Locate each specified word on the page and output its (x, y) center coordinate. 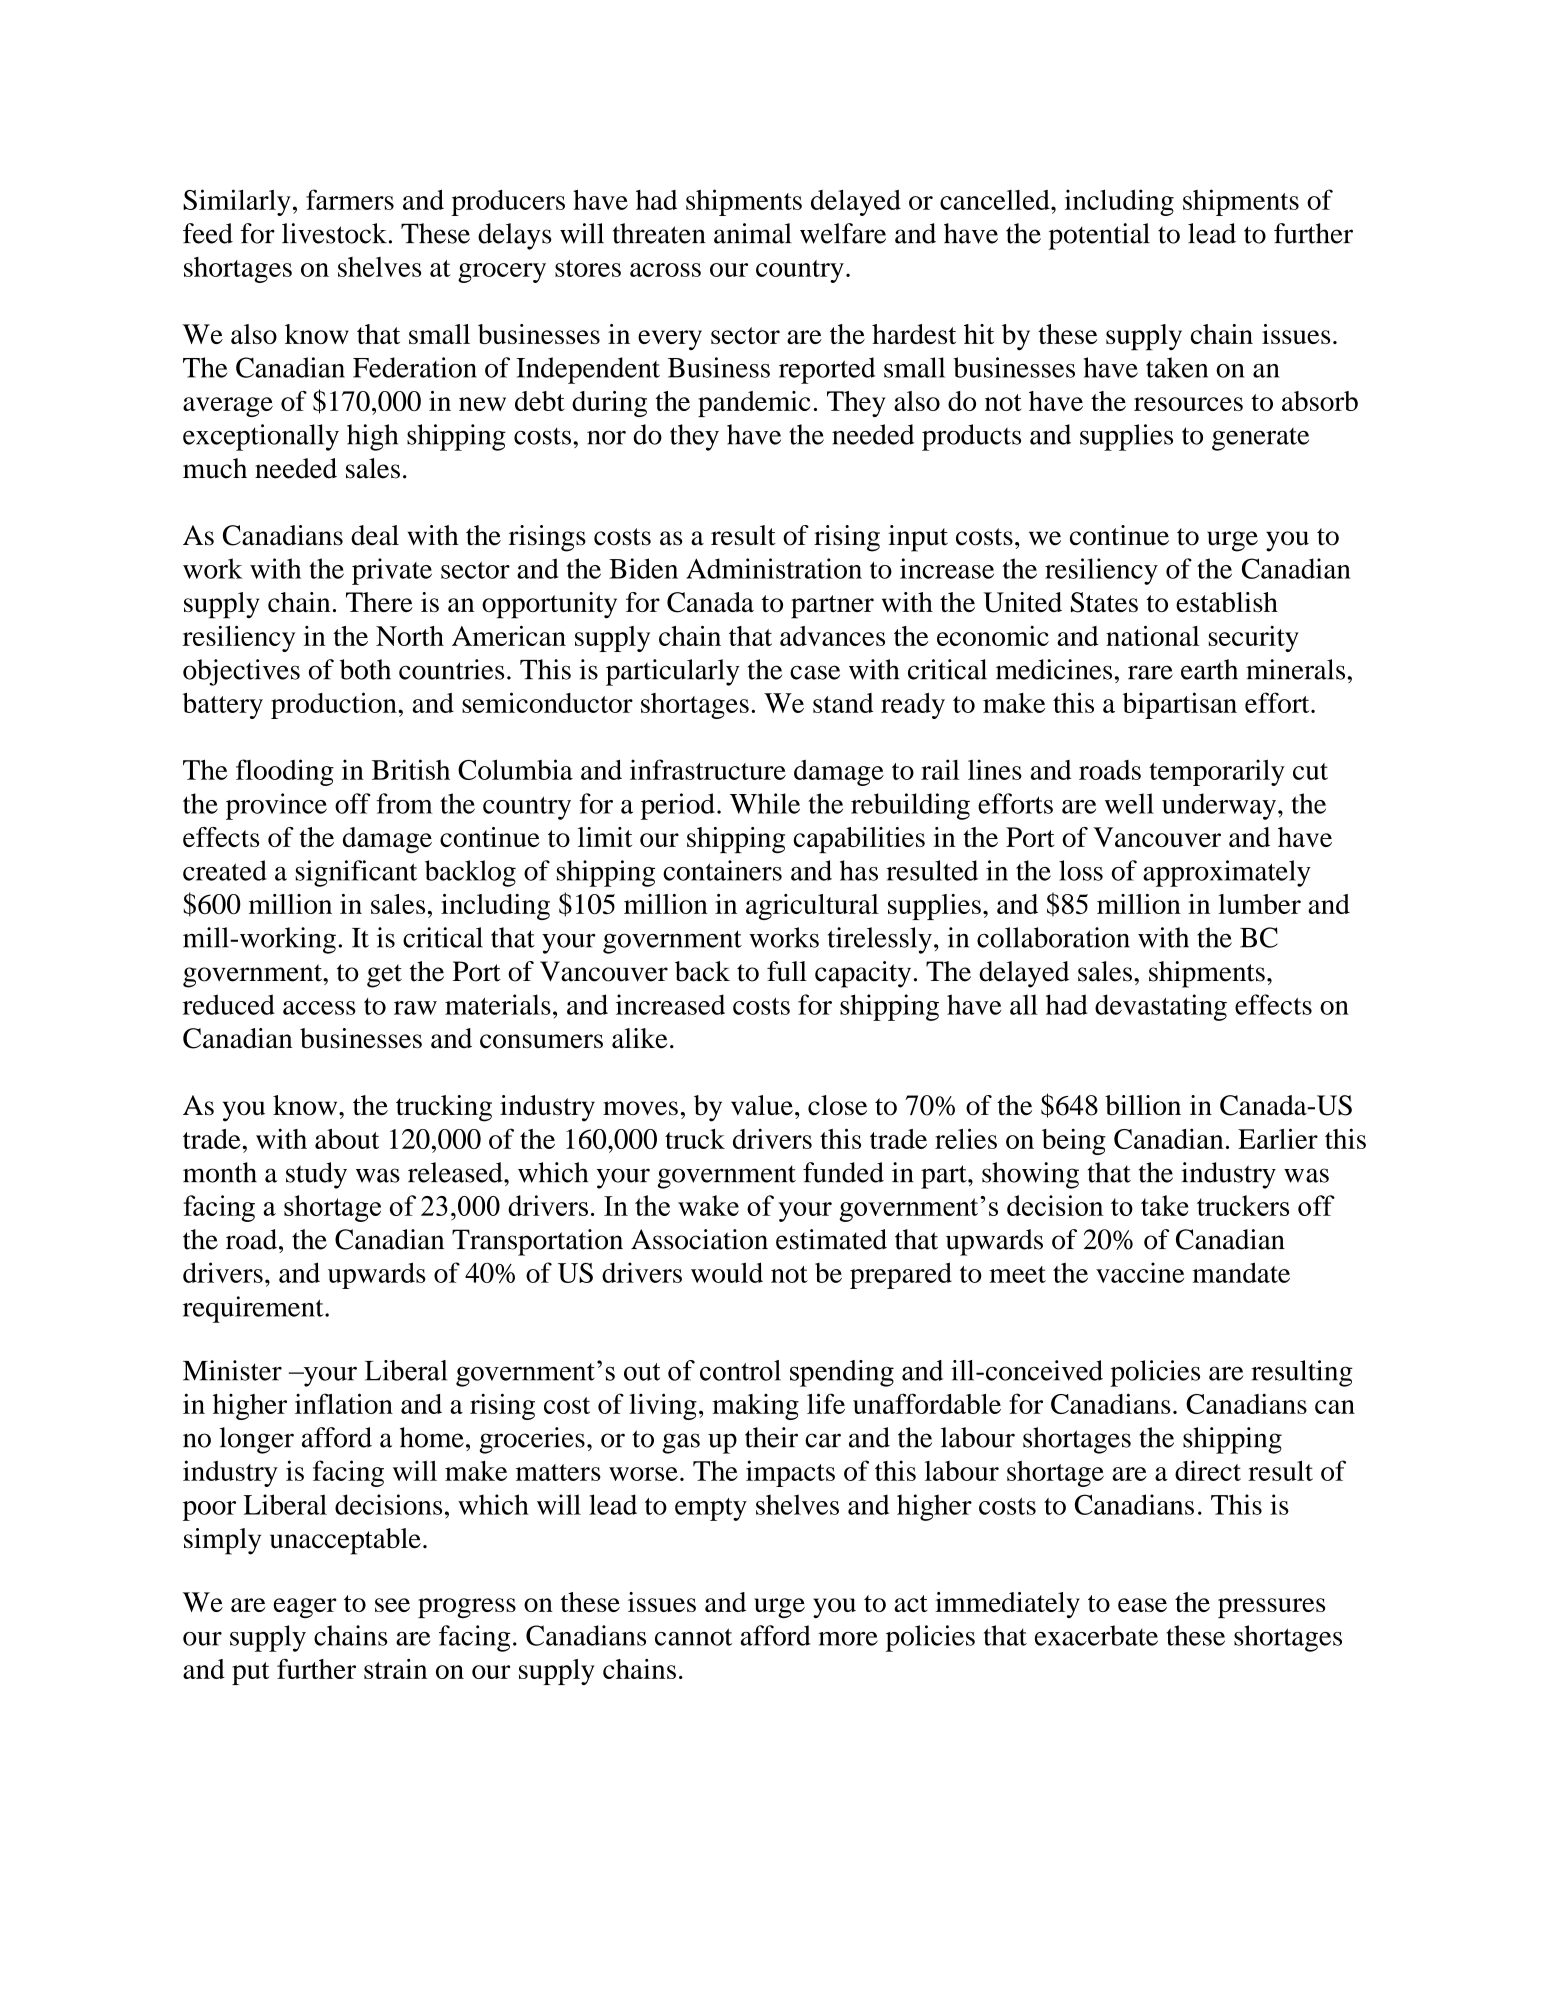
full (787, 971)
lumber (1259, 904)
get (384, 976)
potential (1099, 236)
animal (753, 233)
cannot (693, 1637)
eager (305, 1608)
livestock (334, 233)
